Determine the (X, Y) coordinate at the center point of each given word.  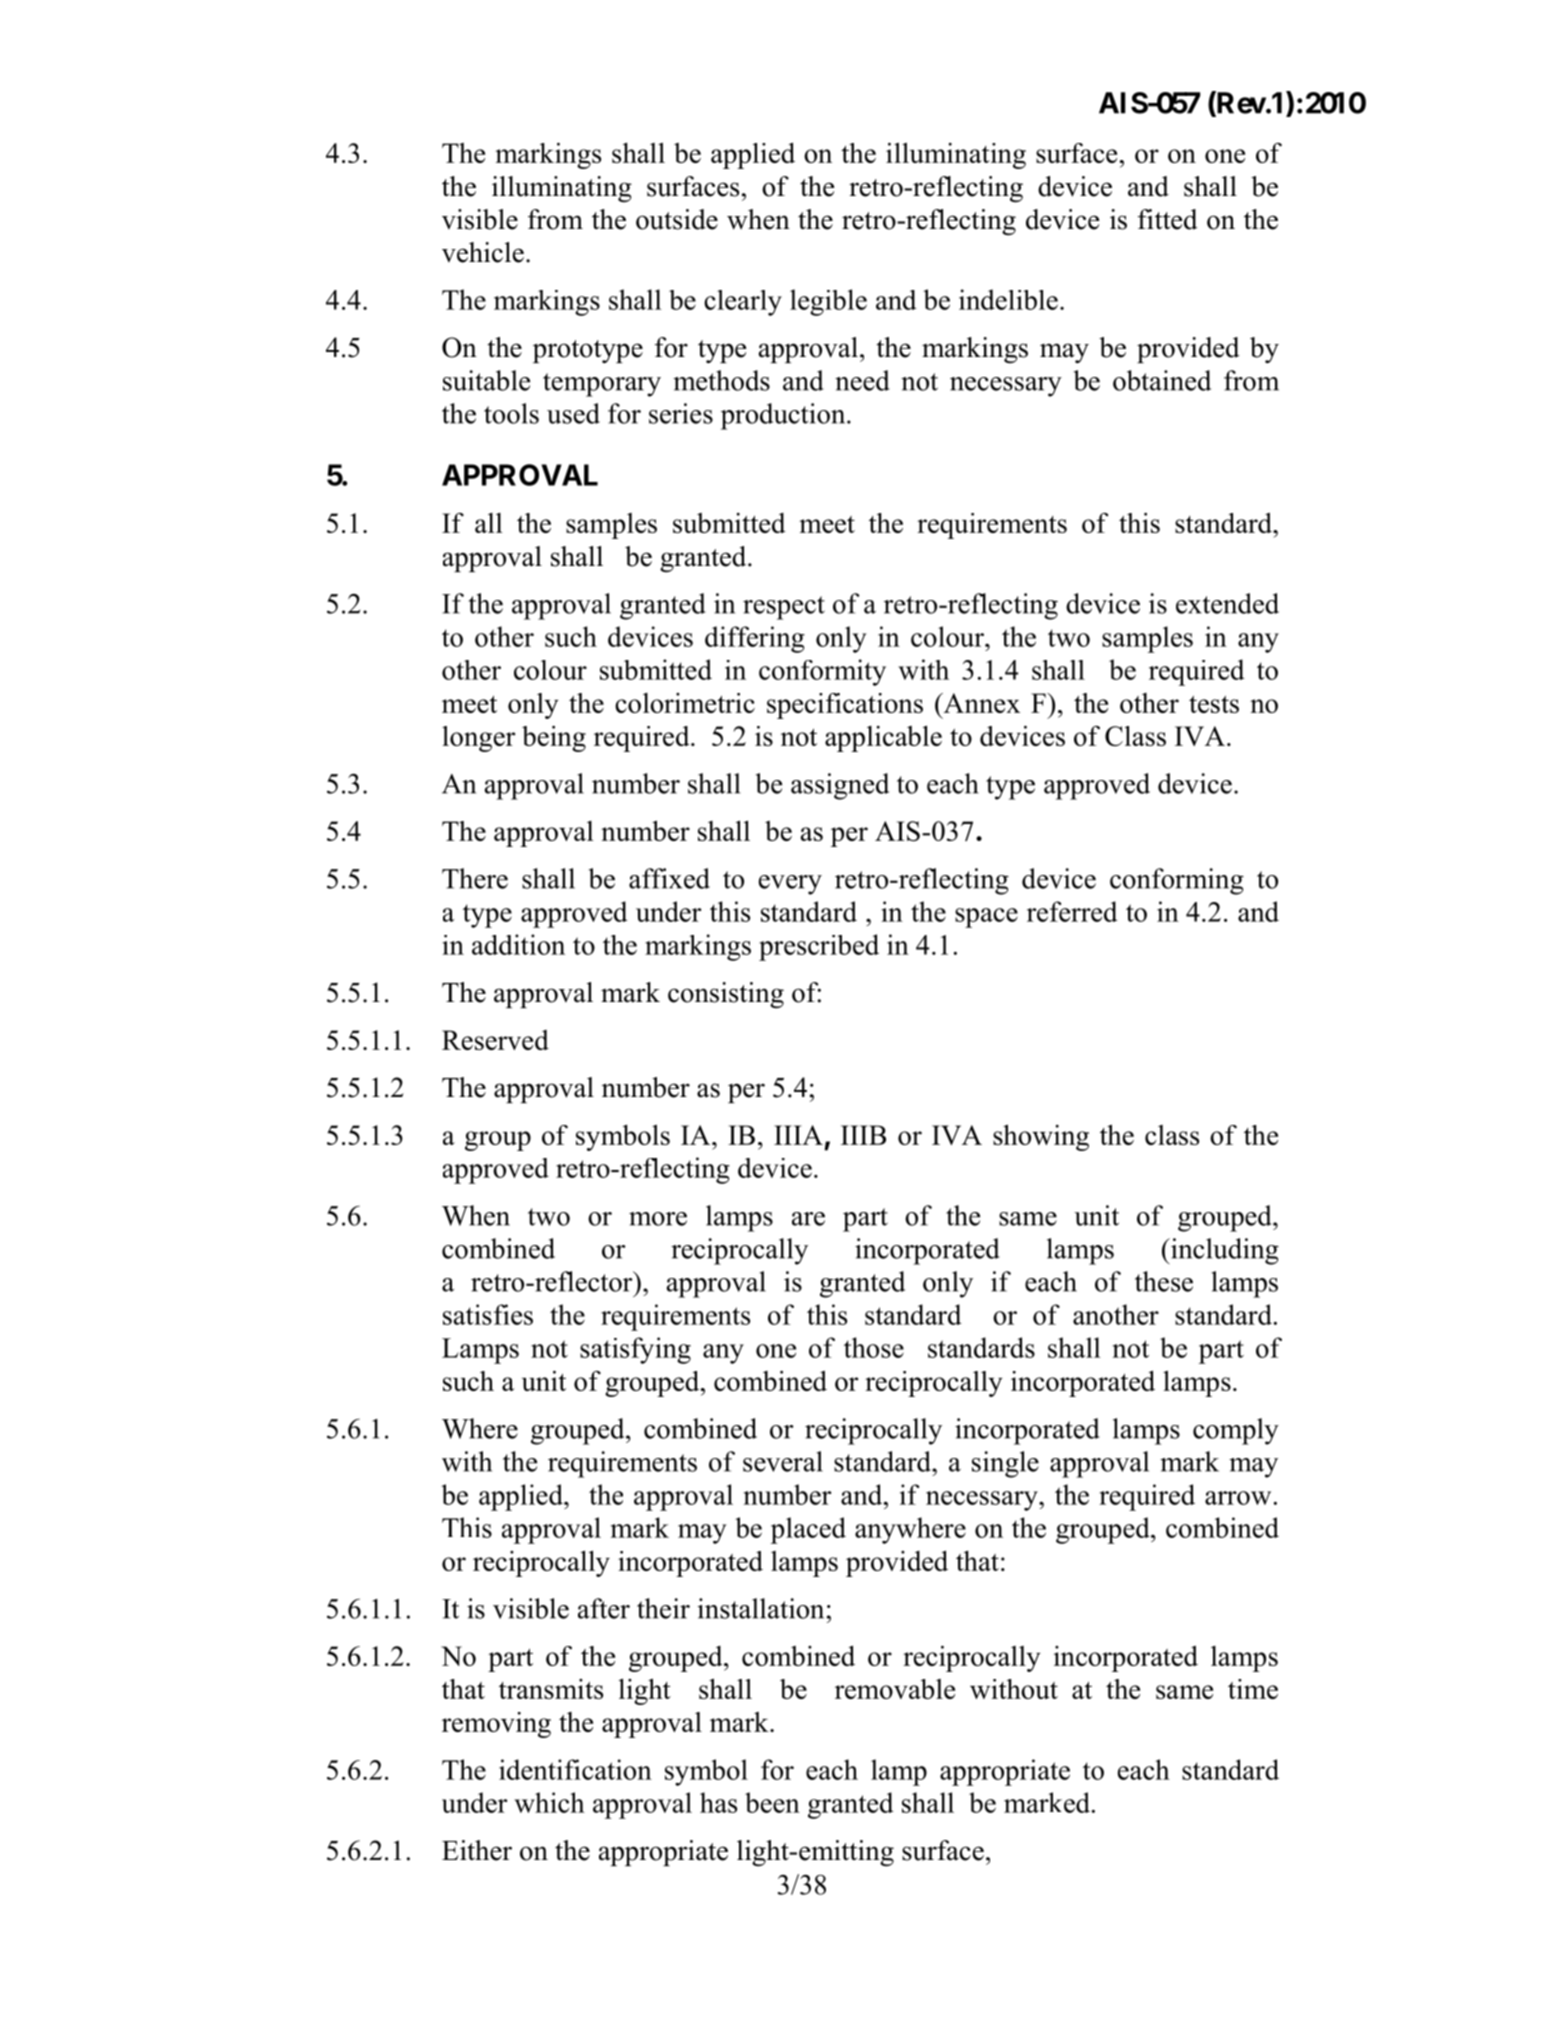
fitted (1168, 219)
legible (828, 302)
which (549, 1802)
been (772, 1802)
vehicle (483, 252)
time (1253, 1689)
